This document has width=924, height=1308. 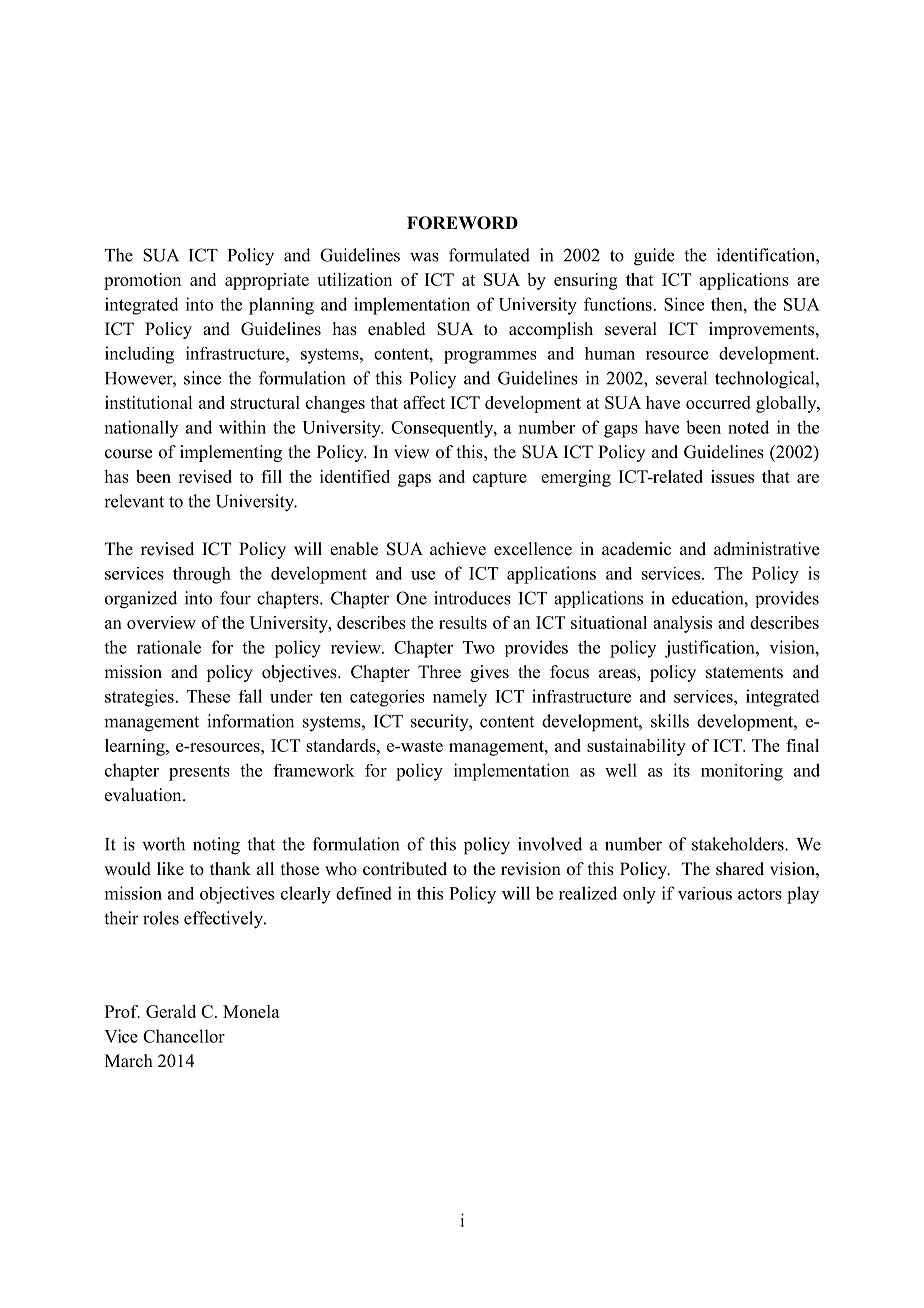 I want to click on shared, so click(x=740, y=869).
